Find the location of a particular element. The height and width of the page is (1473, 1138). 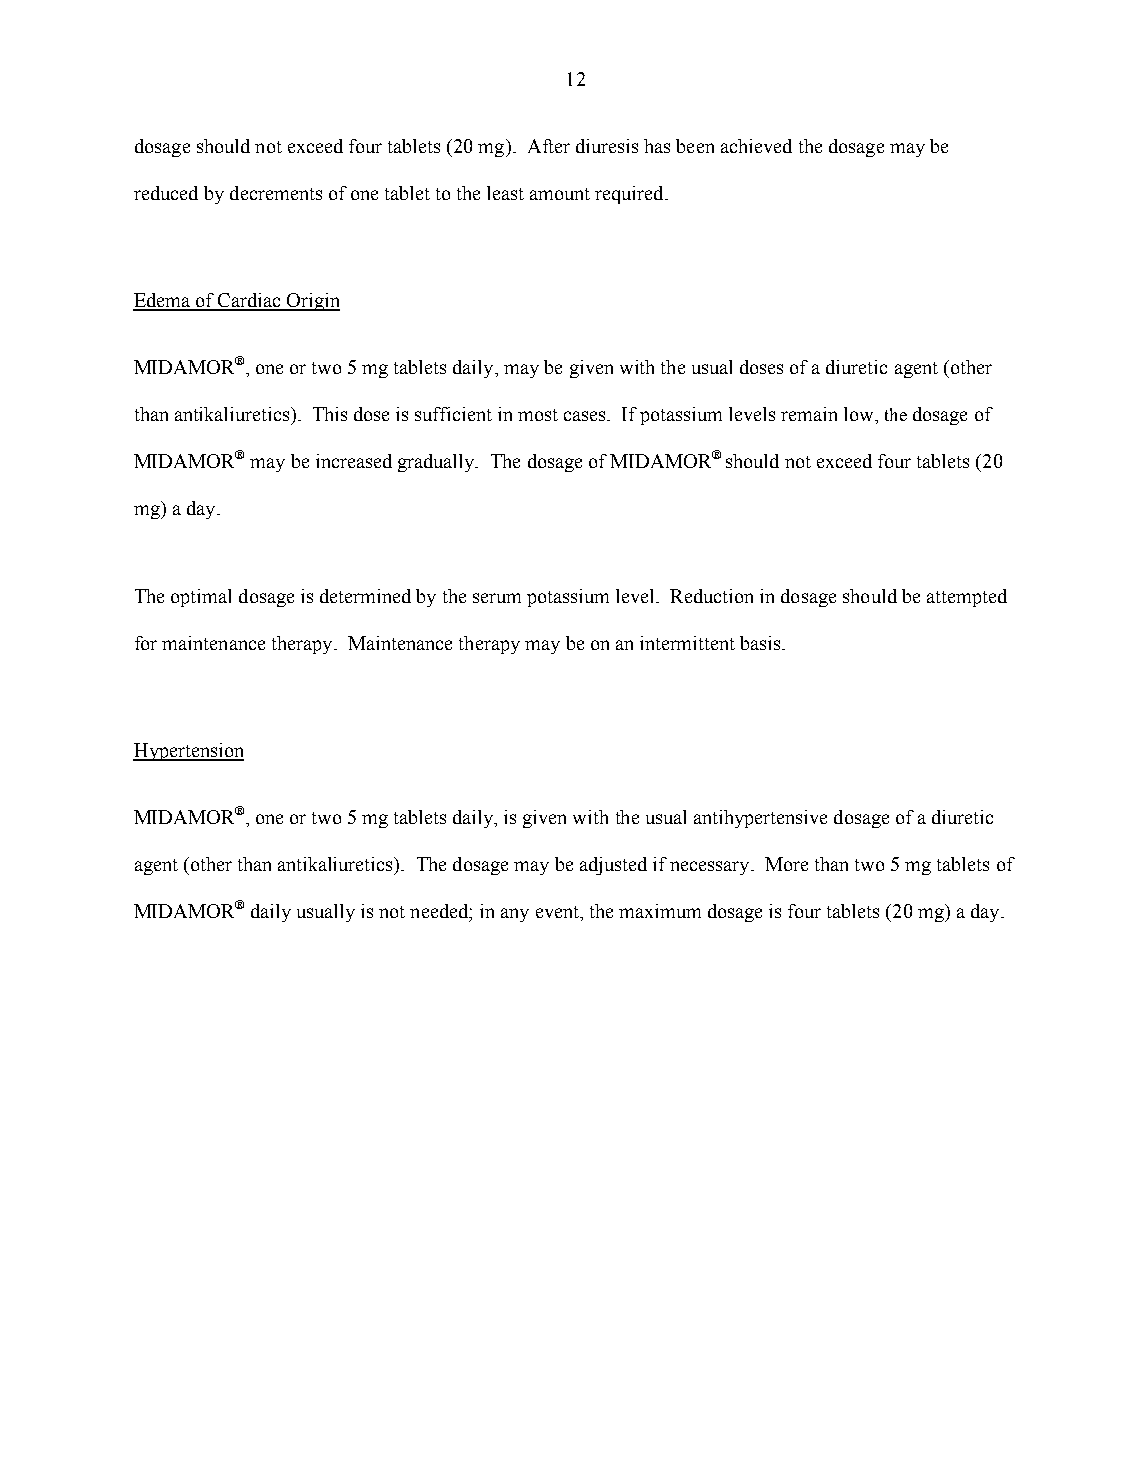

any is located at coordinates (515, 915).
